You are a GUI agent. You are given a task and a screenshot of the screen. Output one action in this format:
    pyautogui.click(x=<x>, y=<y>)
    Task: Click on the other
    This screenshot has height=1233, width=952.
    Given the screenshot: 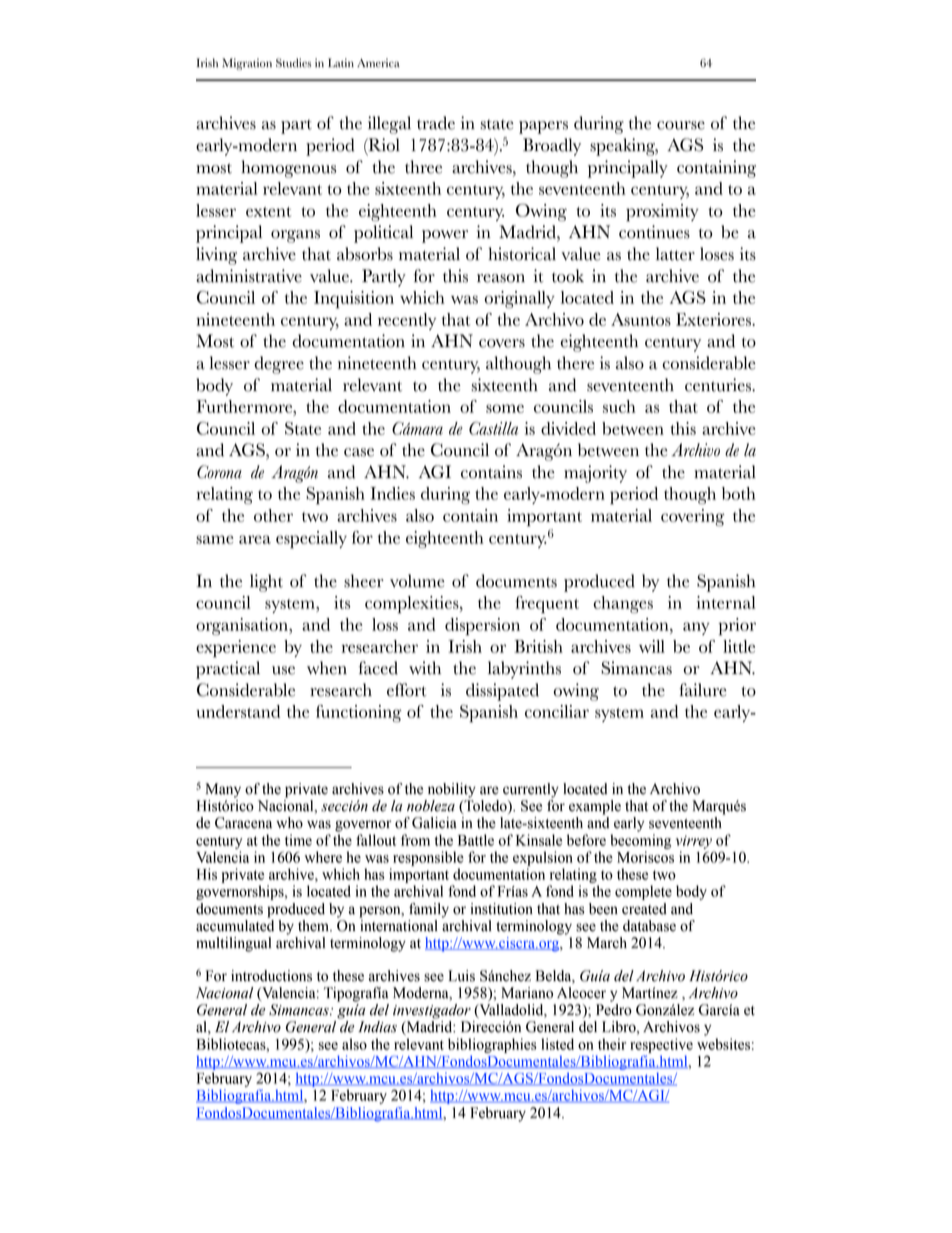 What is the action you would take?
    pyautogui.click(x=273, y=515)
